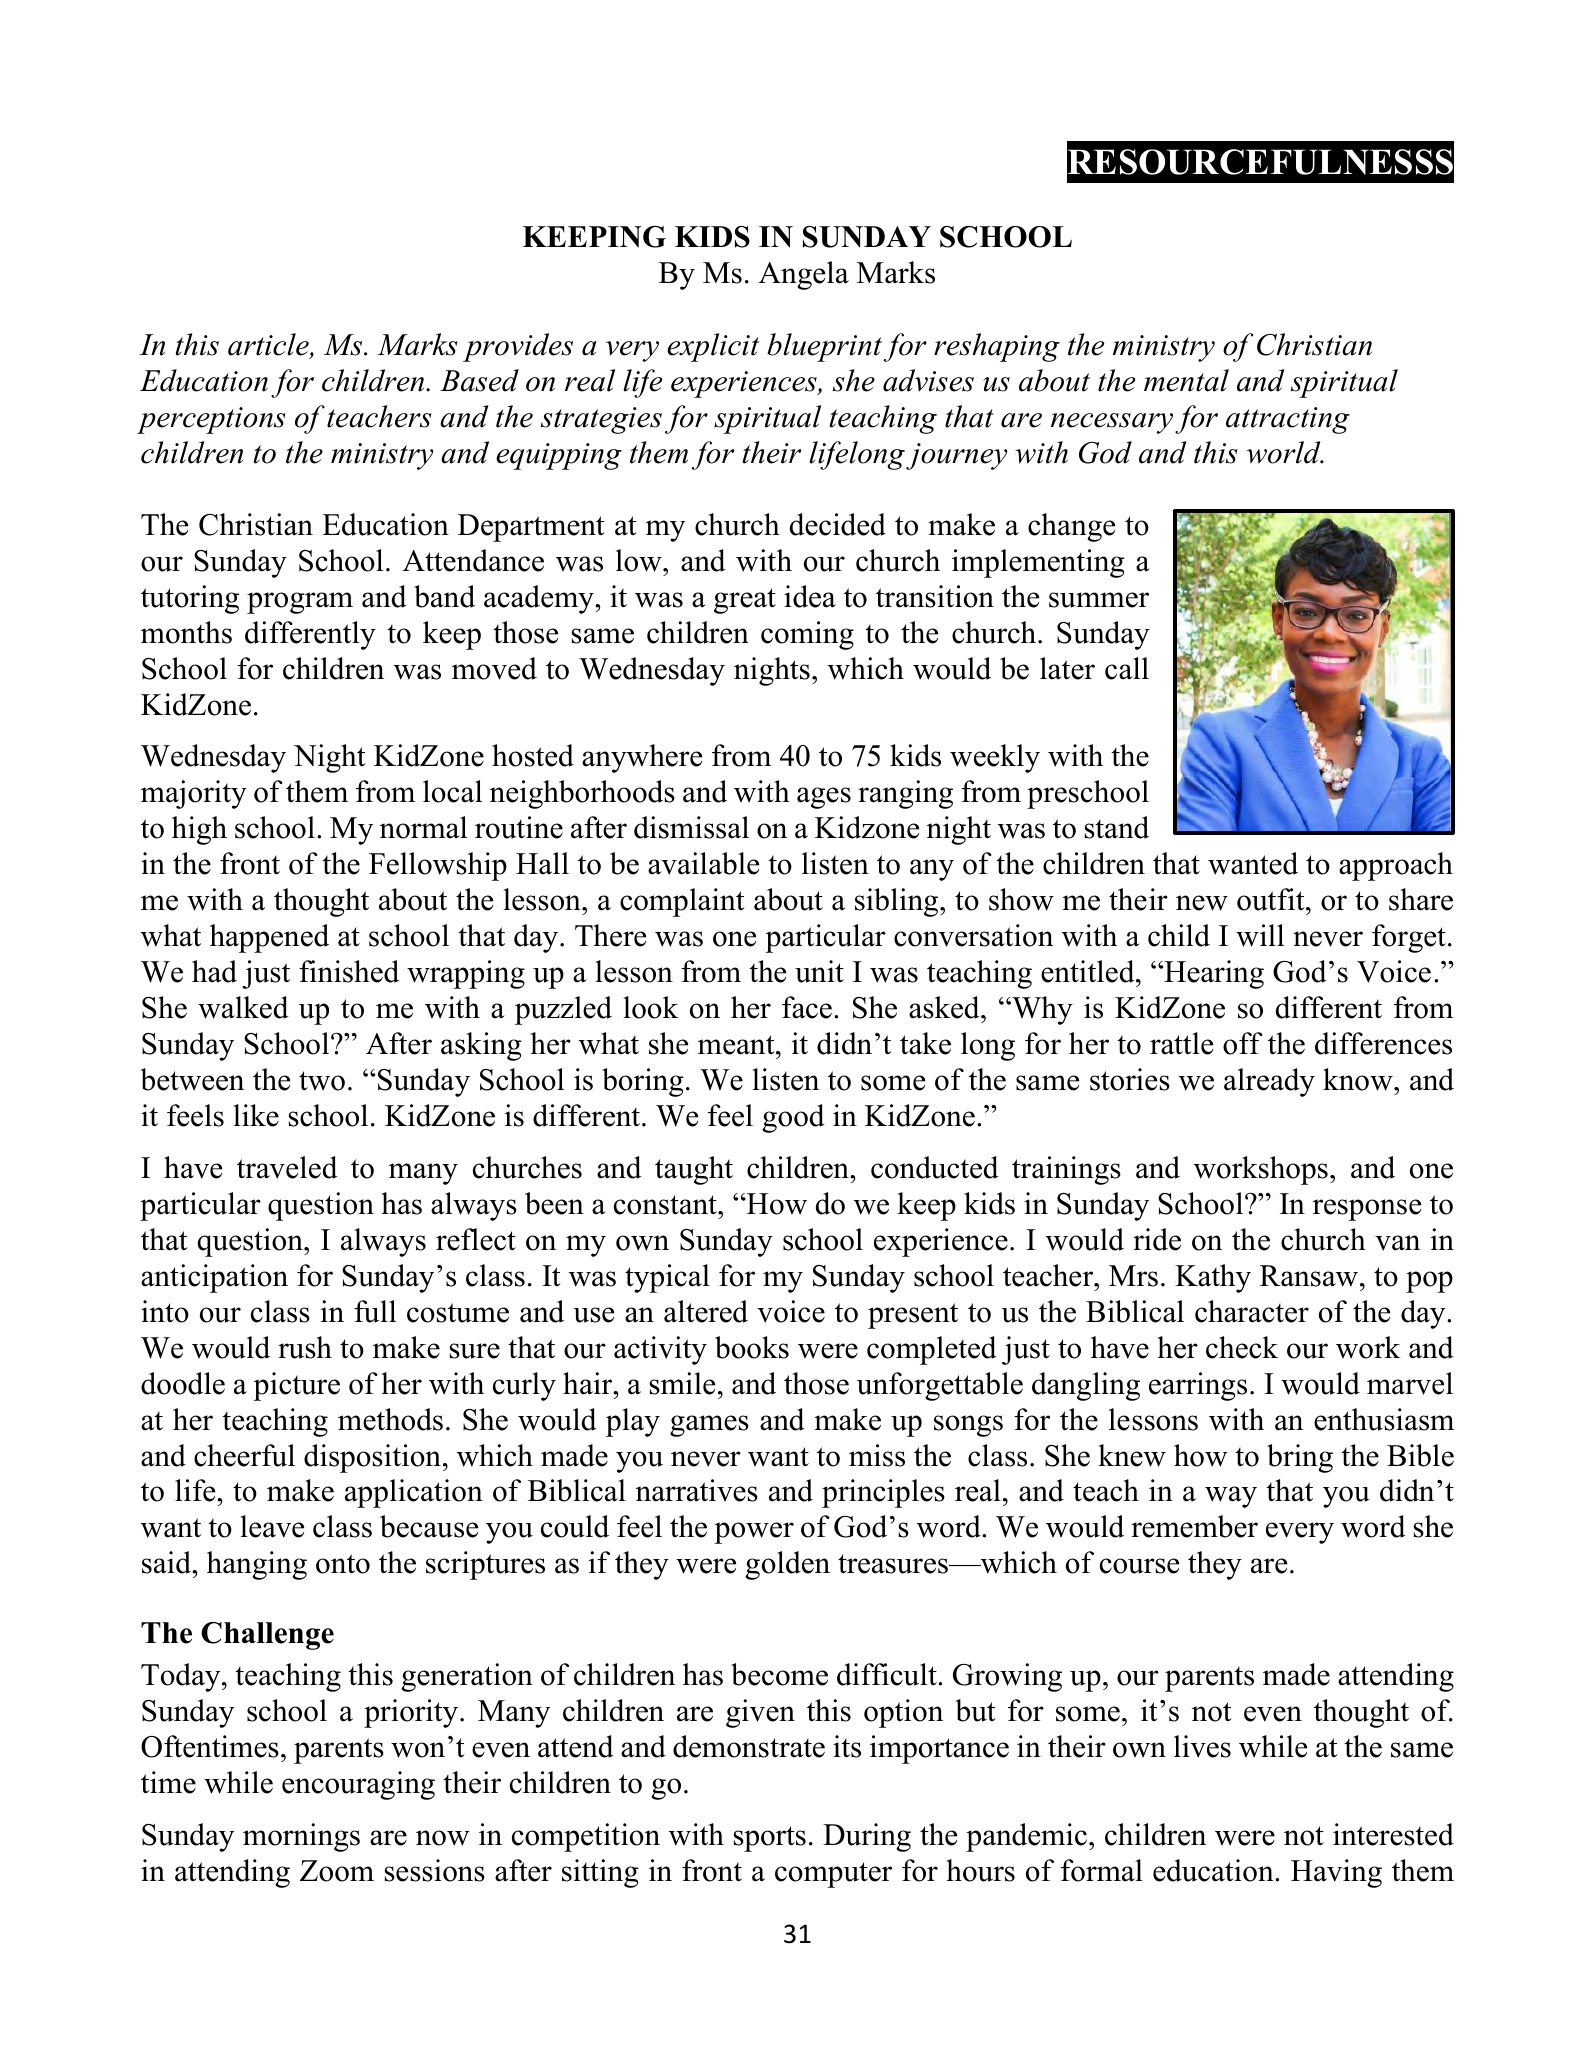  Describe the element at coordinates (769, 1839) in the page. I see `sports` at that location.
